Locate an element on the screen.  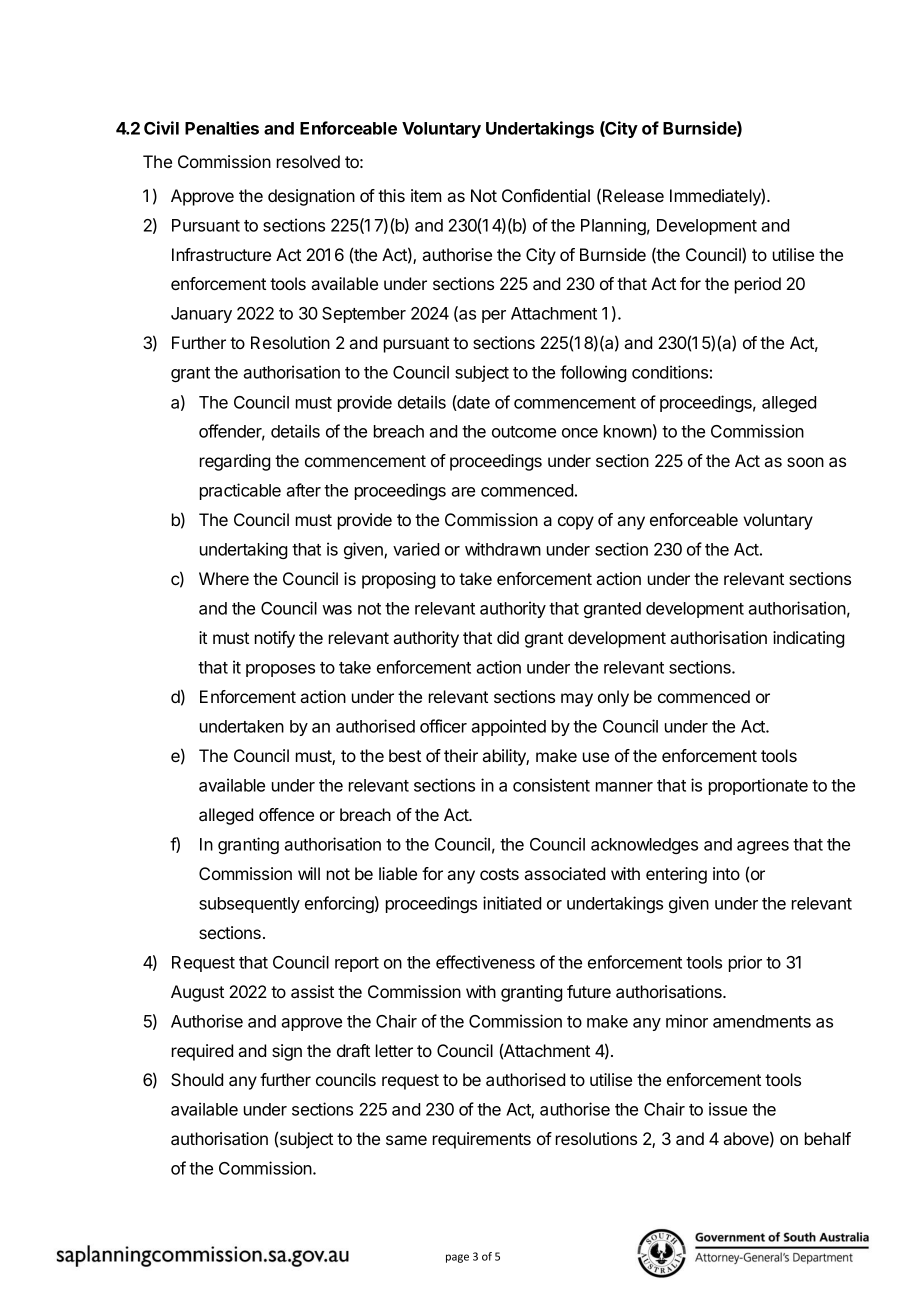
page is located at coordinates (457, 1258).
